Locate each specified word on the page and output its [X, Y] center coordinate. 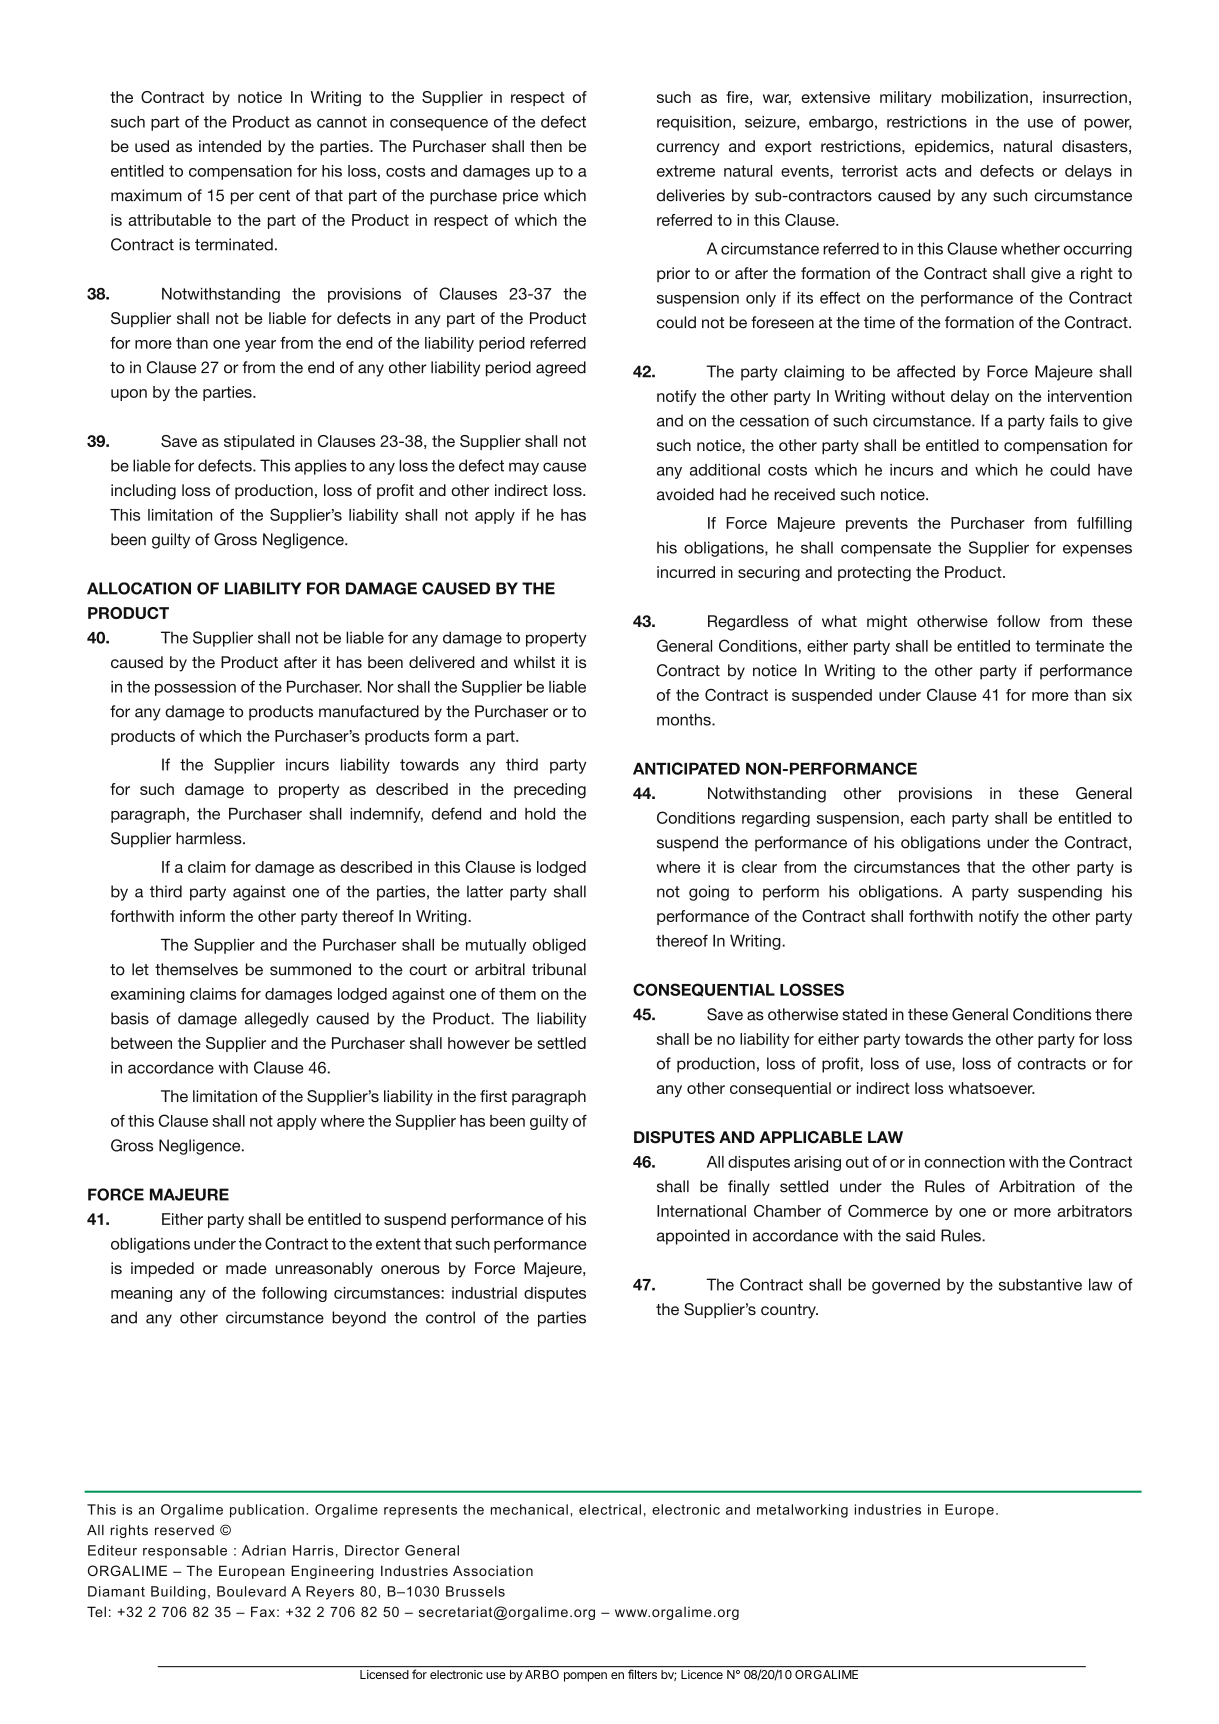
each [927, 818]
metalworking [802, 1511]
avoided [685, 494]
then [546, 146]
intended [230, 146]
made [246, 1268]
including [143, 492]
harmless [210, 838]
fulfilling [1104, 524]
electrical [610, 1509]
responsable [185, 1552]
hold [540, 814]
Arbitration [1037, 1186]
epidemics [953, 147]
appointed [693, 1237]
